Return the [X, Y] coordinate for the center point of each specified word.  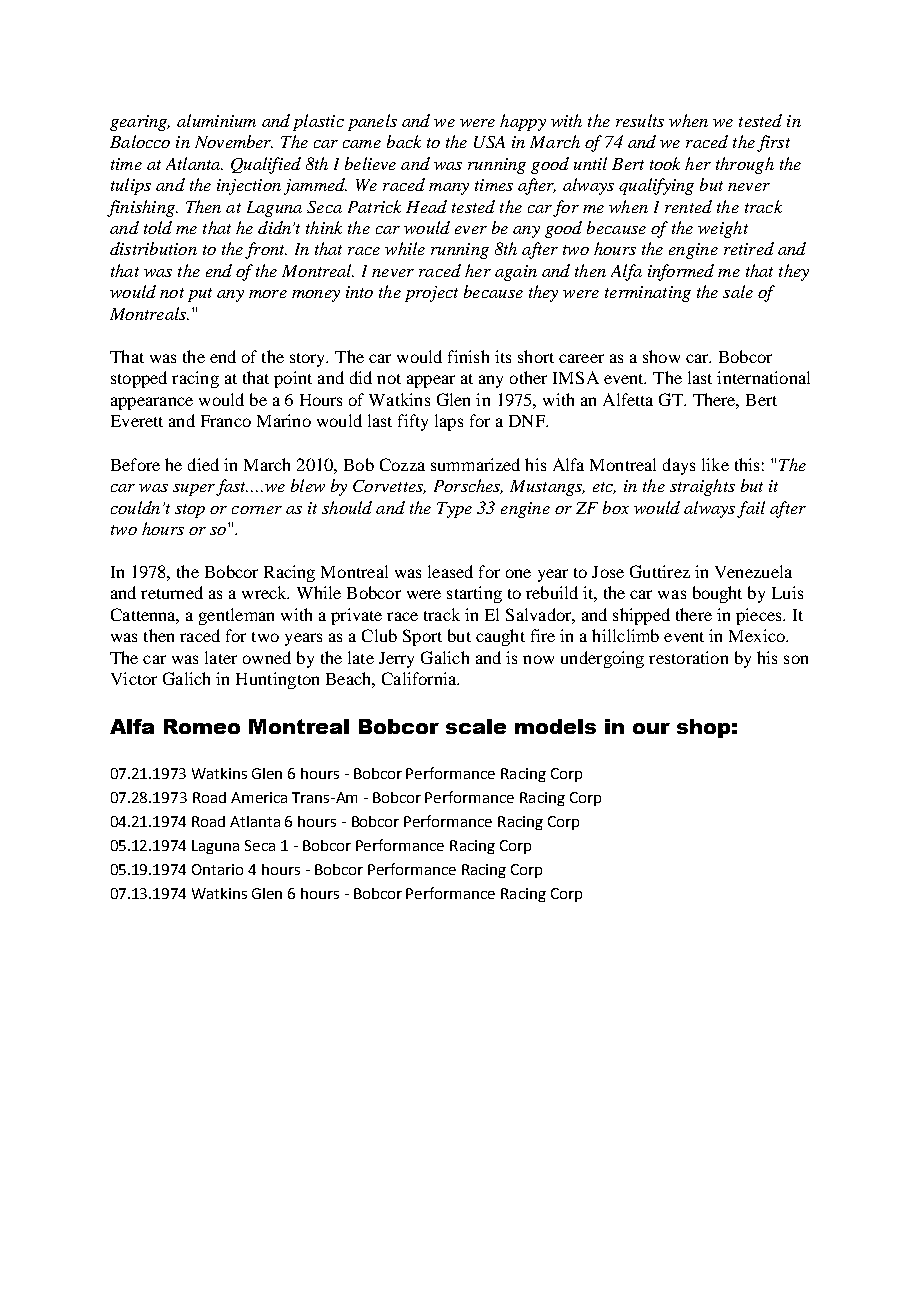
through [745, 165]
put [200, 295]
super [194, 490]
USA [489, 142]
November [234, 141]
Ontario [217, 869]
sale [738, 291]
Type [454, 510]
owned [267, 657]
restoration [688, 657]
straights [702, 487]
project [431, 294]
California [420, 678]
